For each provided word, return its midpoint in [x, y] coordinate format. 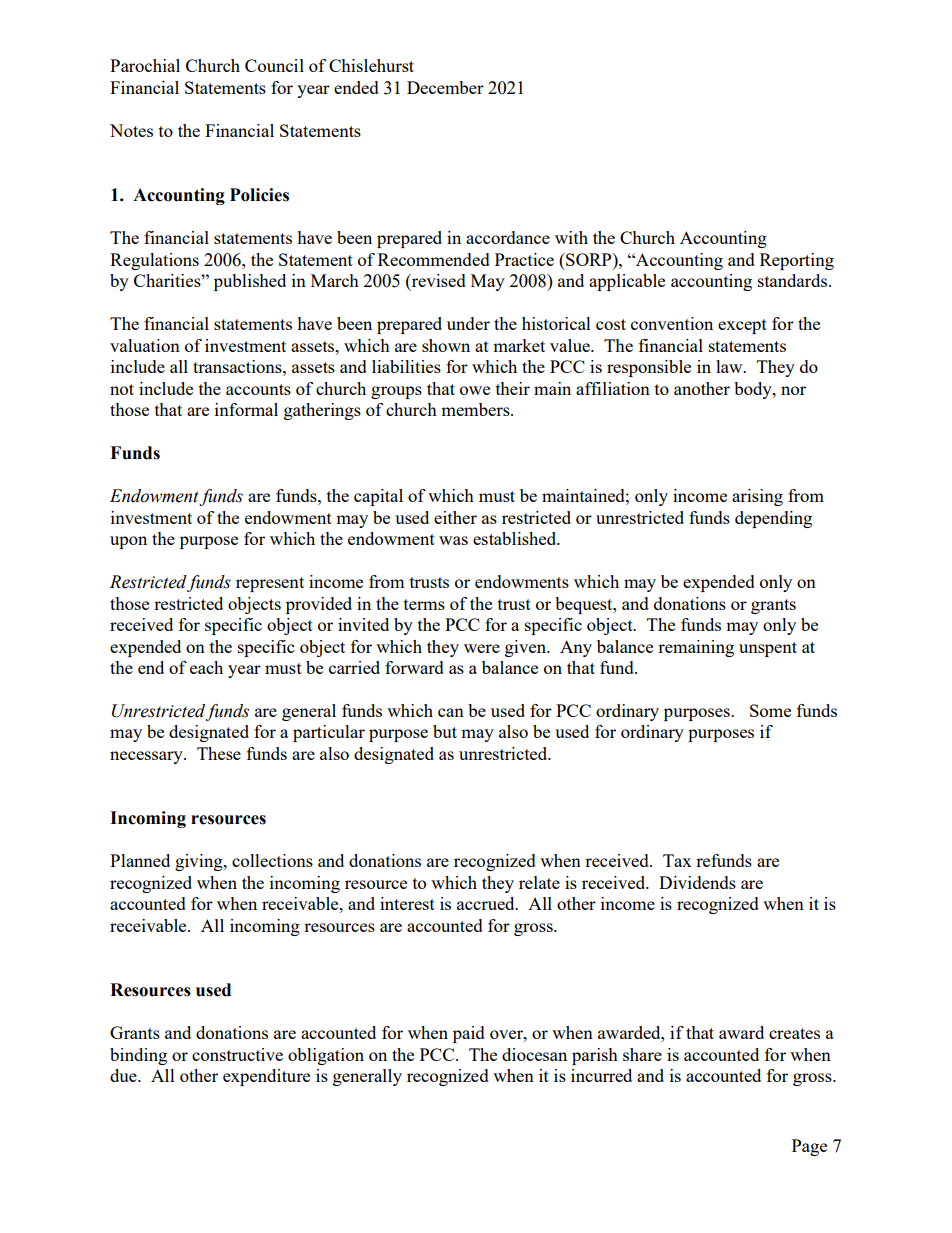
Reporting [797, 261]
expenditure [266, 1077]
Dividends [697, 882]
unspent [768, 649]
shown [446, 345]
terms [424, 604]
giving [200, 862]
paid [469, 1034]
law [730, 366]
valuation [145, 345]
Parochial [145, 65]
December [445, 87]
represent [270, 584]
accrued [487, 903]
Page [809, 1147]
